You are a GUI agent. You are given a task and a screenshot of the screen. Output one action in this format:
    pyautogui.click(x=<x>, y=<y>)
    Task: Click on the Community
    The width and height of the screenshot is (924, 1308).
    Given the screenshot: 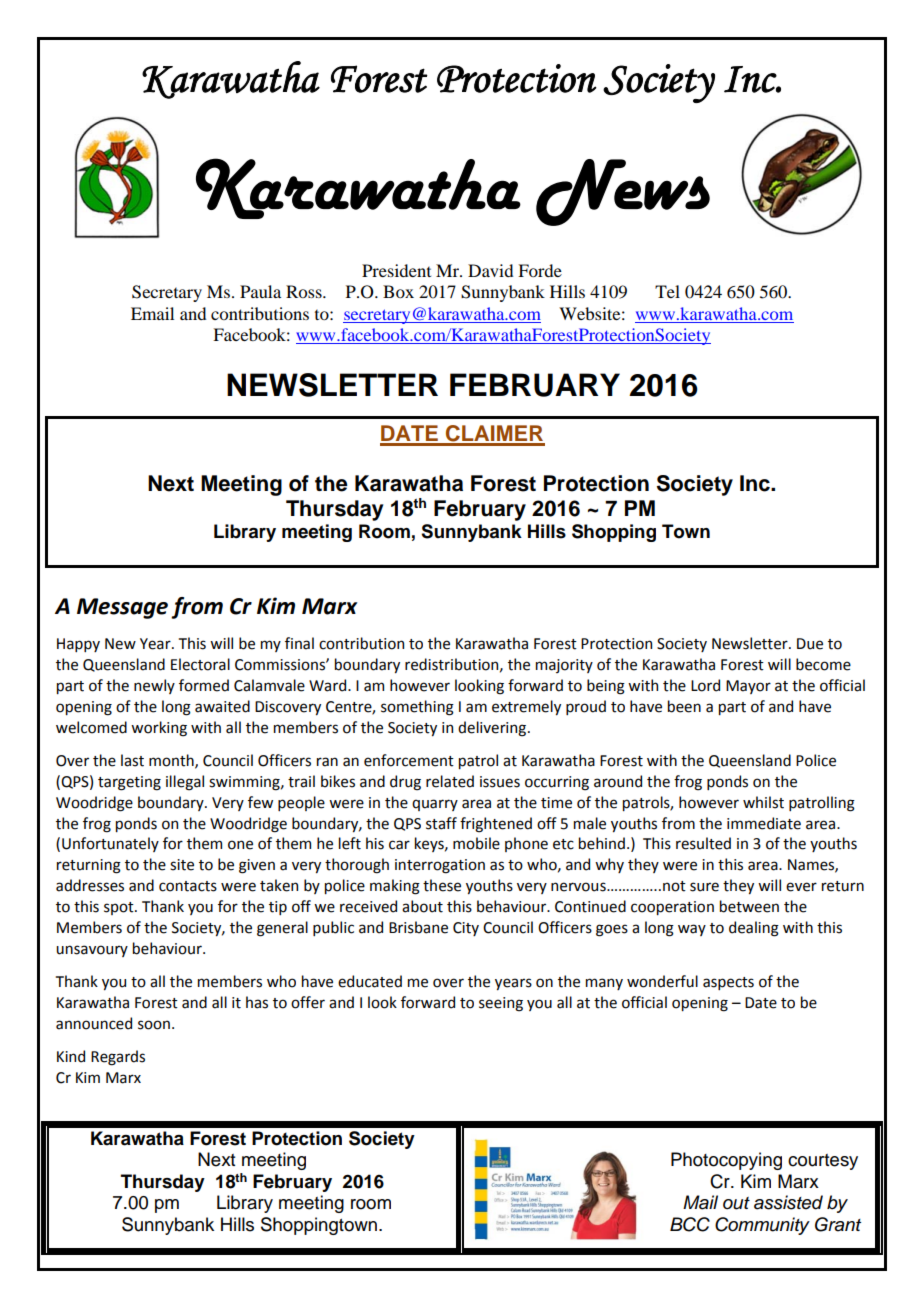 What is the action you would take?
    pyautogui.click(x=762, y=1226)
